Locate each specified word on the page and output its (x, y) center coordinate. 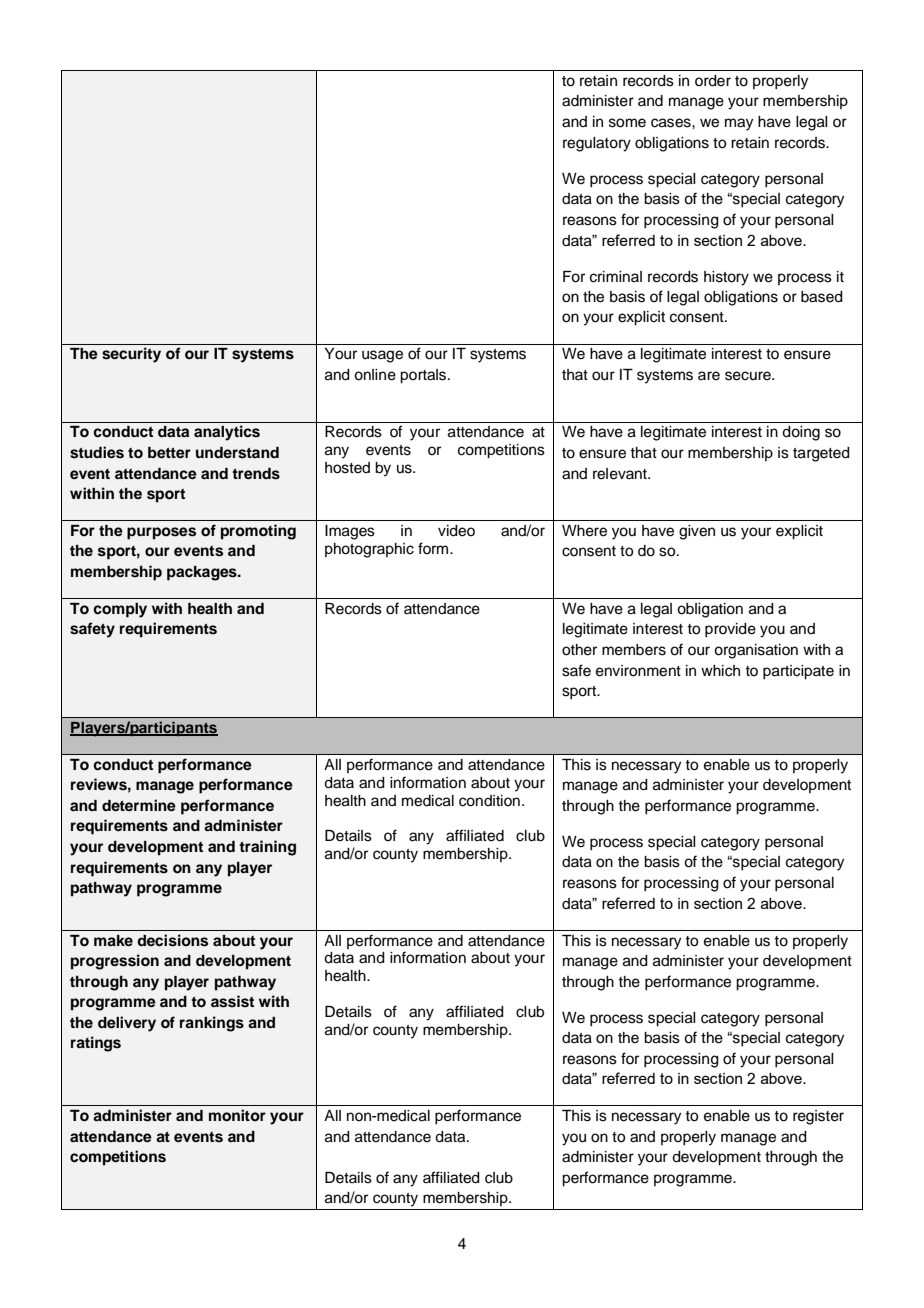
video (456, 531)
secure (749, 376)
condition (489, 801)
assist (232, 1001)
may (739, 124)
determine (139, 805)
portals (424, 376)
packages (203, 573)
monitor (237, 1115)
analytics (227, 433)
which (720, 671)
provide (730, 630)
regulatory (597, 144)
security (131, 355)
